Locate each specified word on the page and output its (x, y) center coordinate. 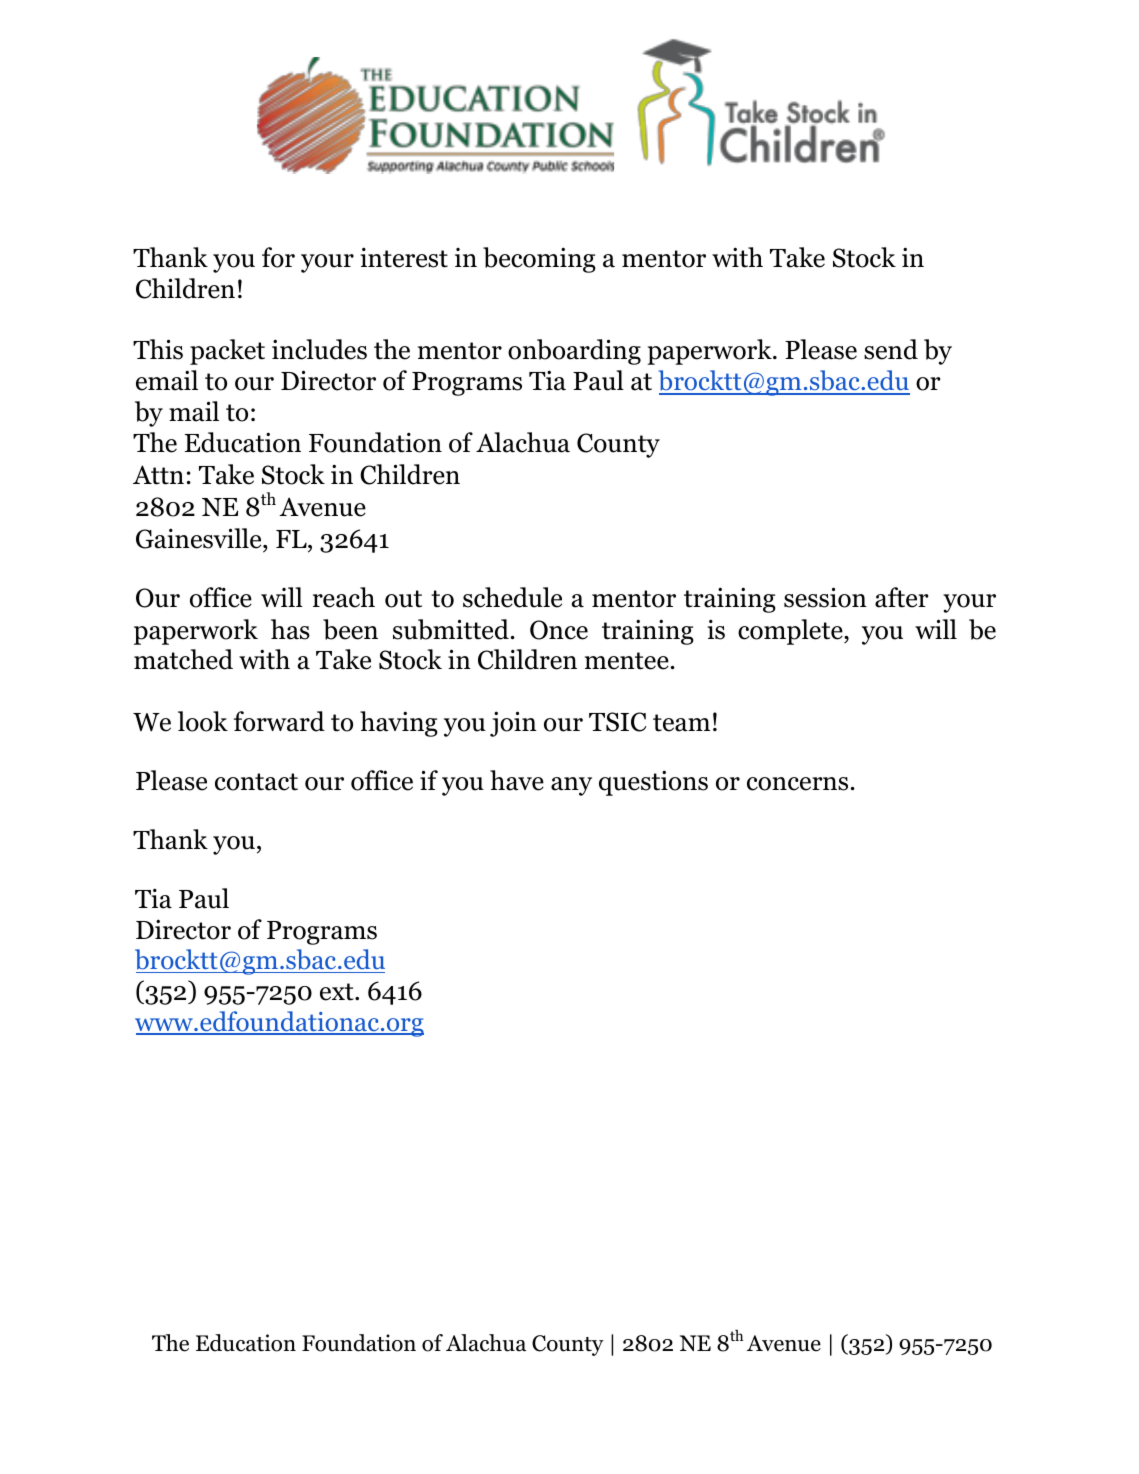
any (571, 786)
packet (227, 352)
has (290, 629)
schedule (512, 597)
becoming (539, 260)
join (513, 724)
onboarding (574, 352)
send (891, 349)
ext (338, 992)
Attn (158, 475)
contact (256, 782)
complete (791, 632)
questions (653, 783)
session (825, 597)
